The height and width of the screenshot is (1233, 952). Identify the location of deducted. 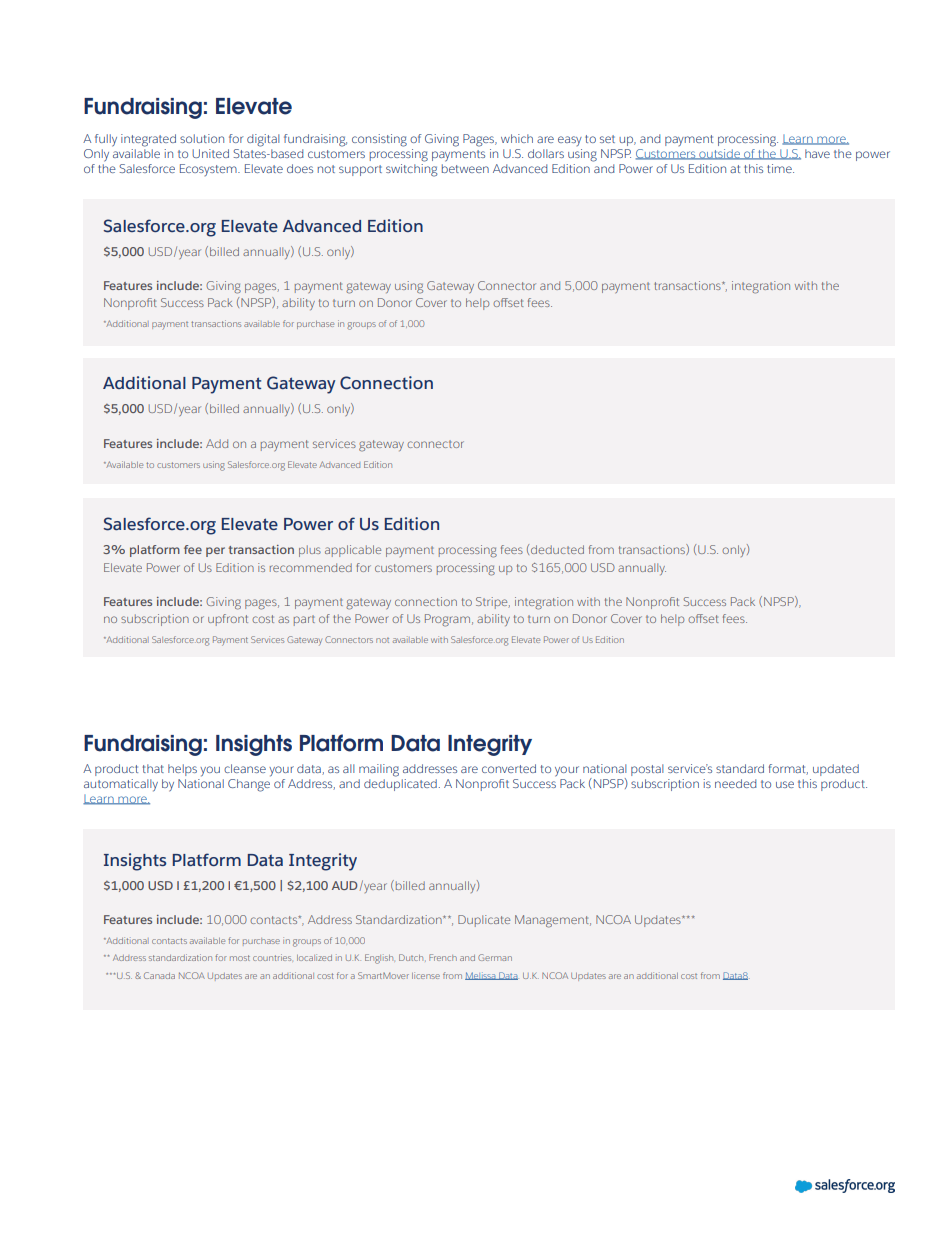
(557, 549).
